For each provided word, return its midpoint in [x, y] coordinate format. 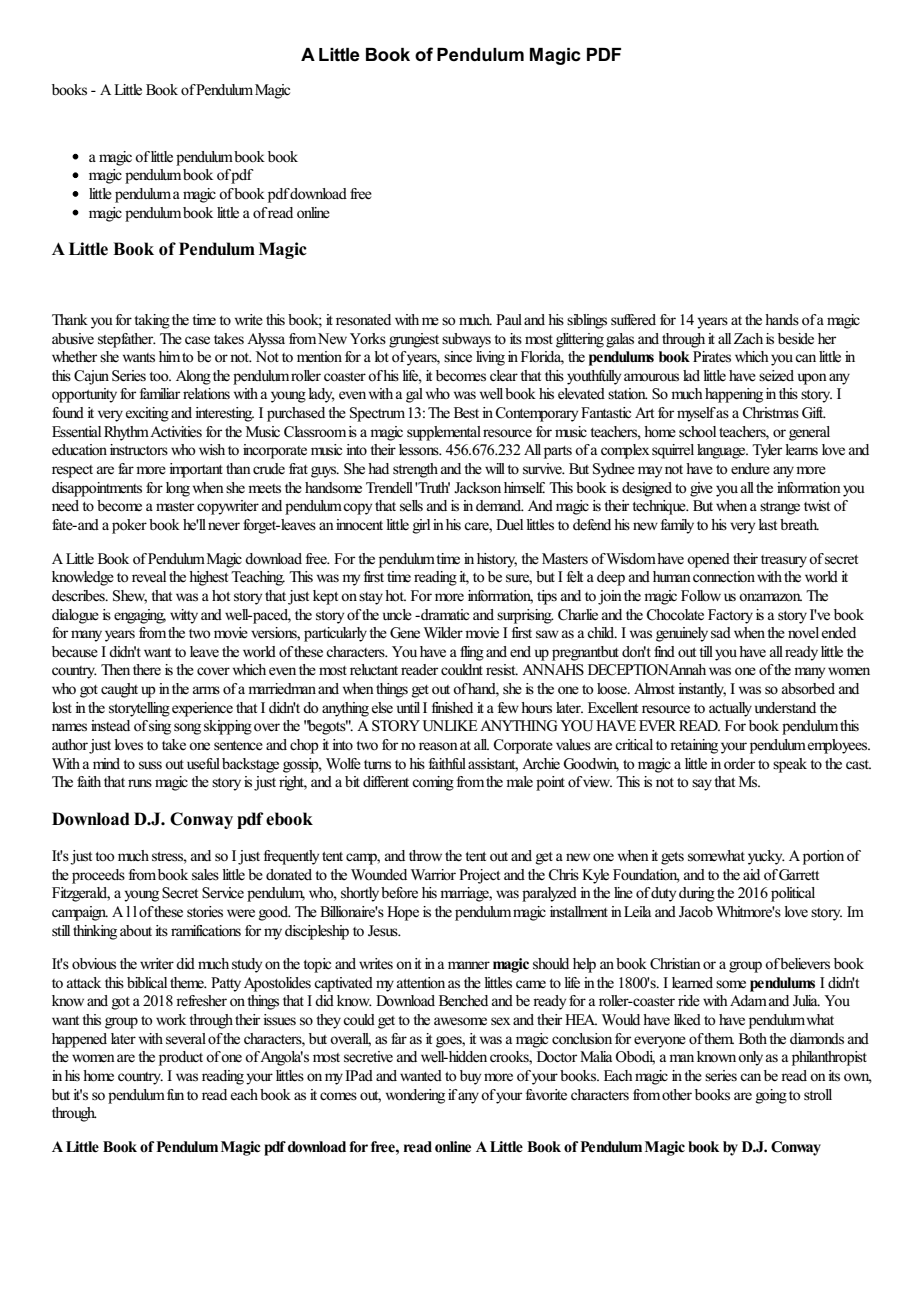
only [750, 1058]
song [187, 729]
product [181, 1058]
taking [152, 321]
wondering [415, 1096]
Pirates [712, 357]
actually [730, 709]
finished [452, 708]
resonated [363, 320]
